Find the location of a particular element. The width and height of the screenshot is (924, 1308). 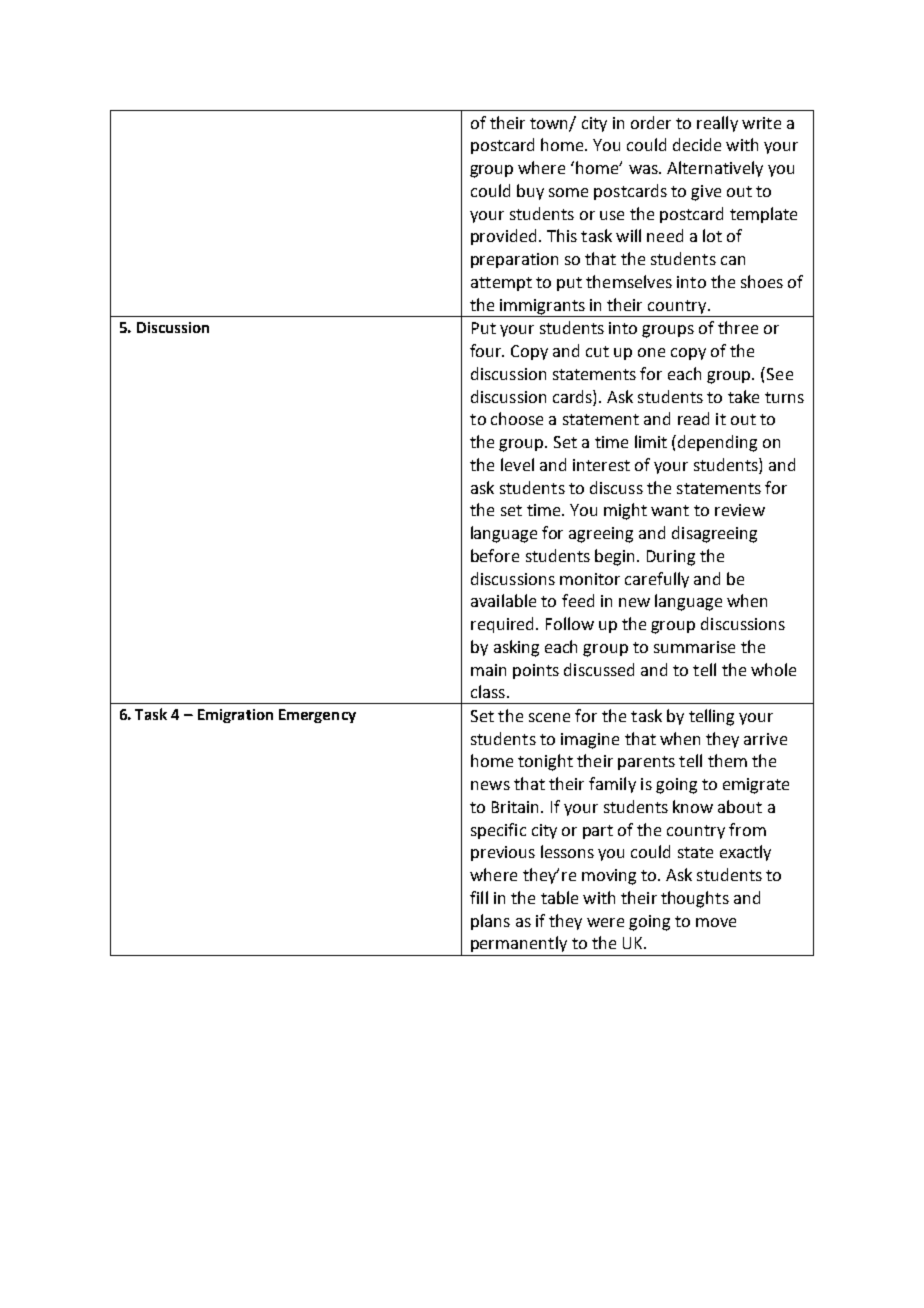

four is located at coordinates (487, 350).
